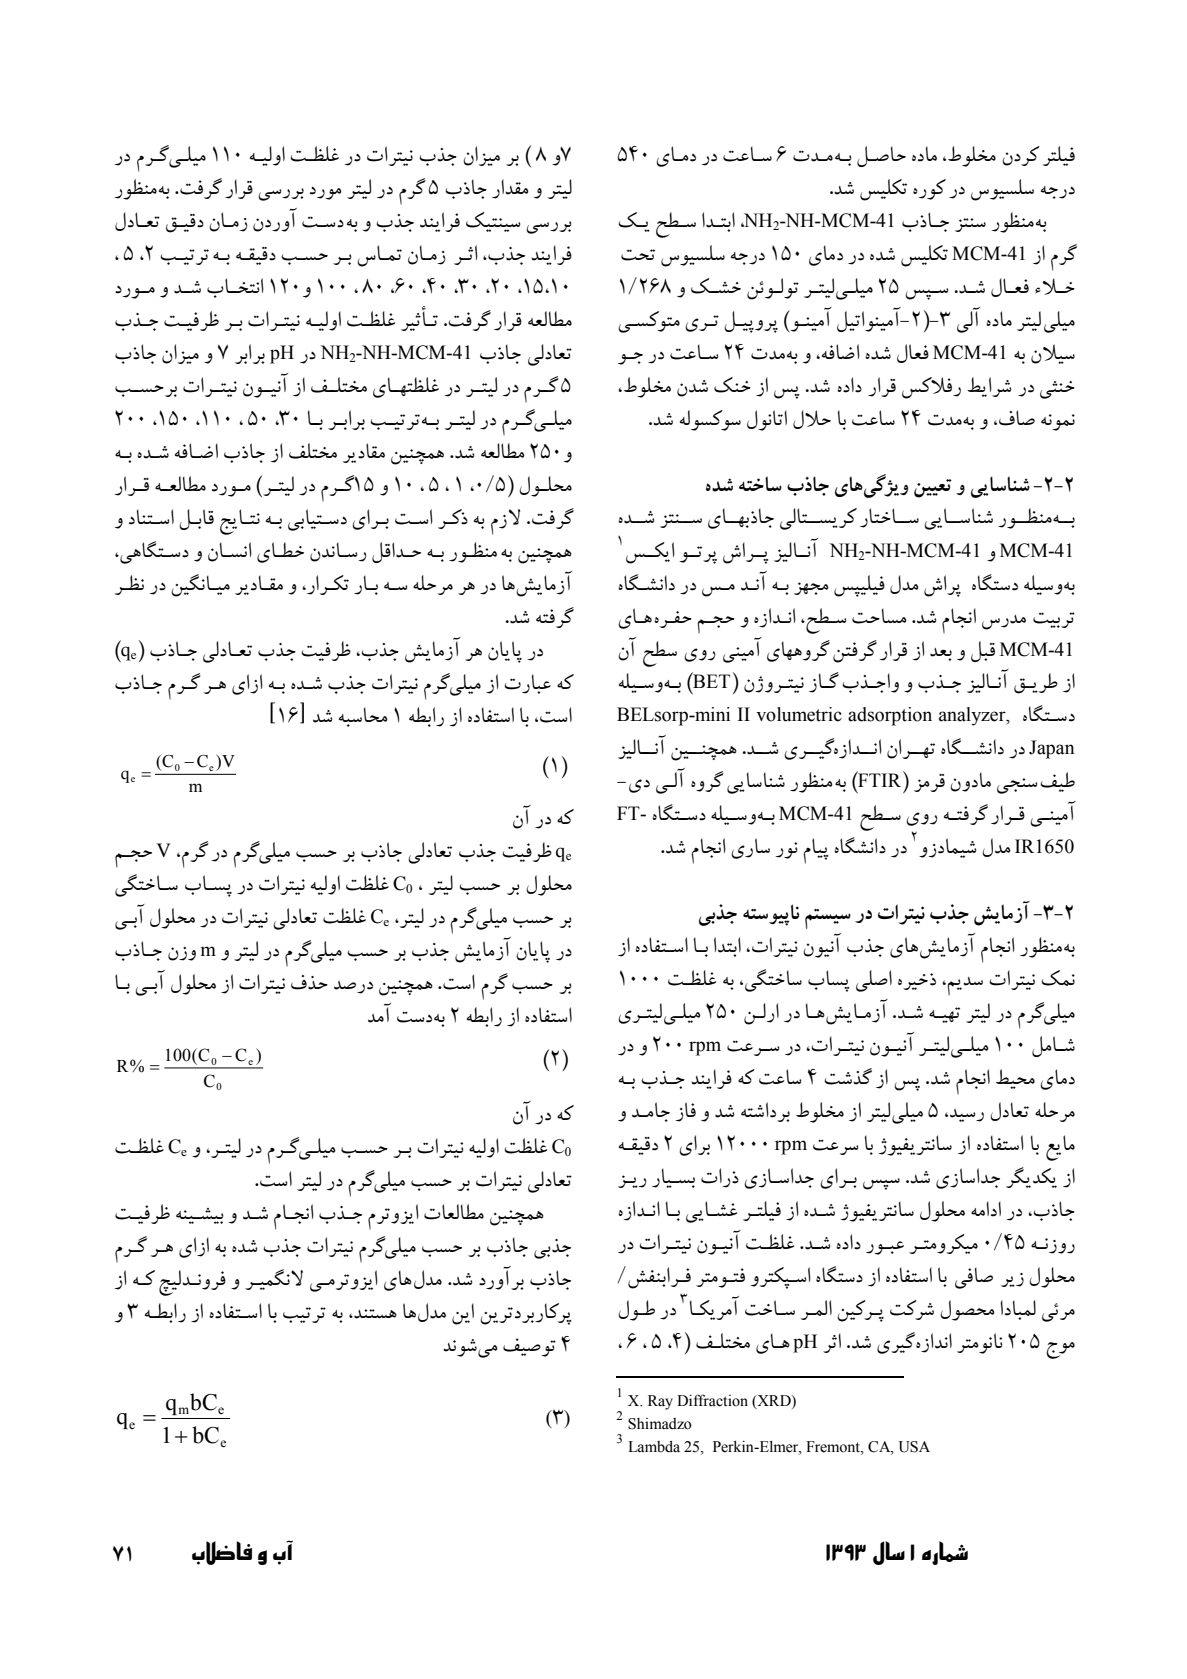 This page has width=1187, height=1679. Describe the element at coordinates (712, 1400) in the page. I see `Diffraction` at that location.
